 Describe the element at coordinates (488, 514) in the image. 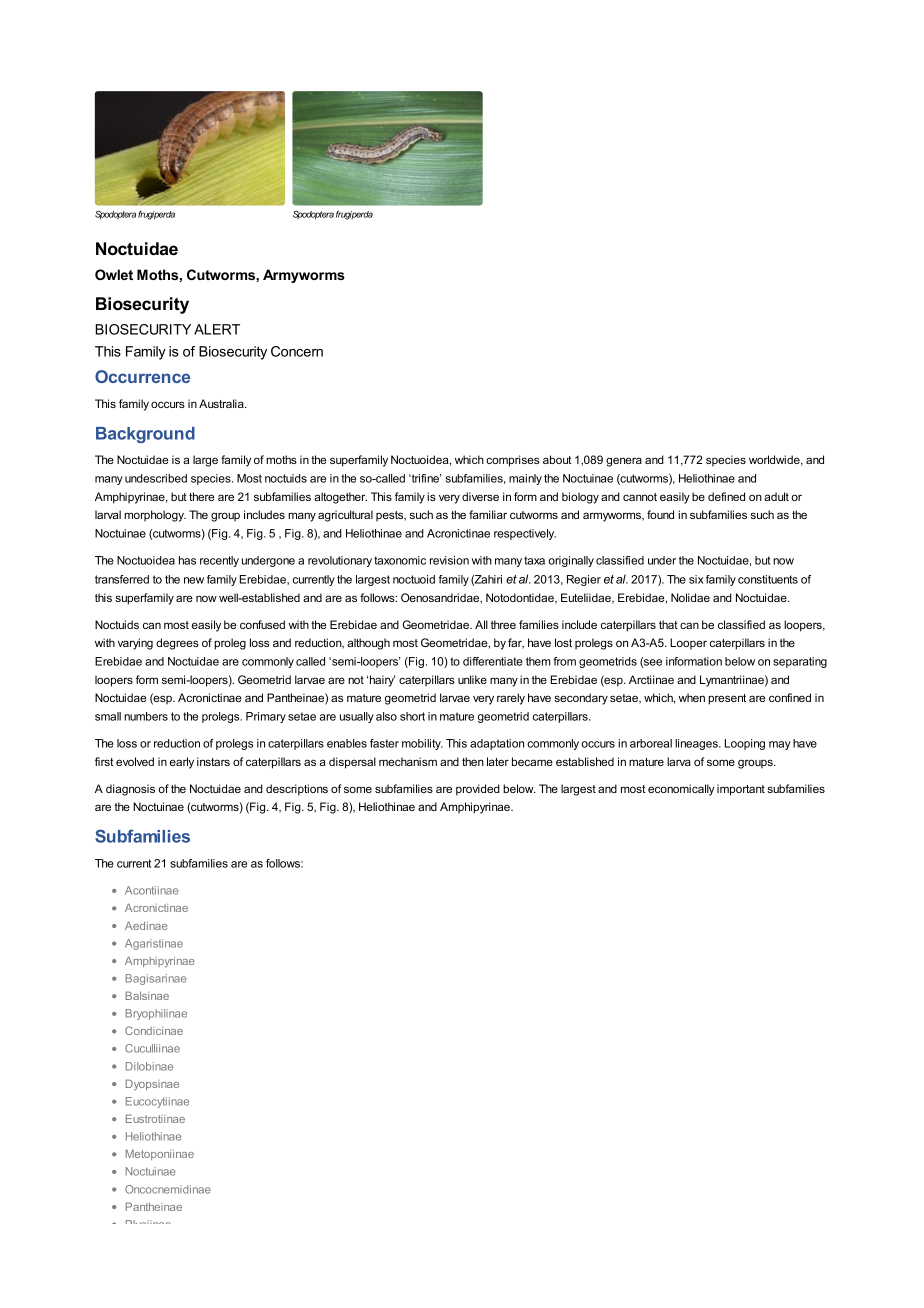

I see `familiar` at that location.
